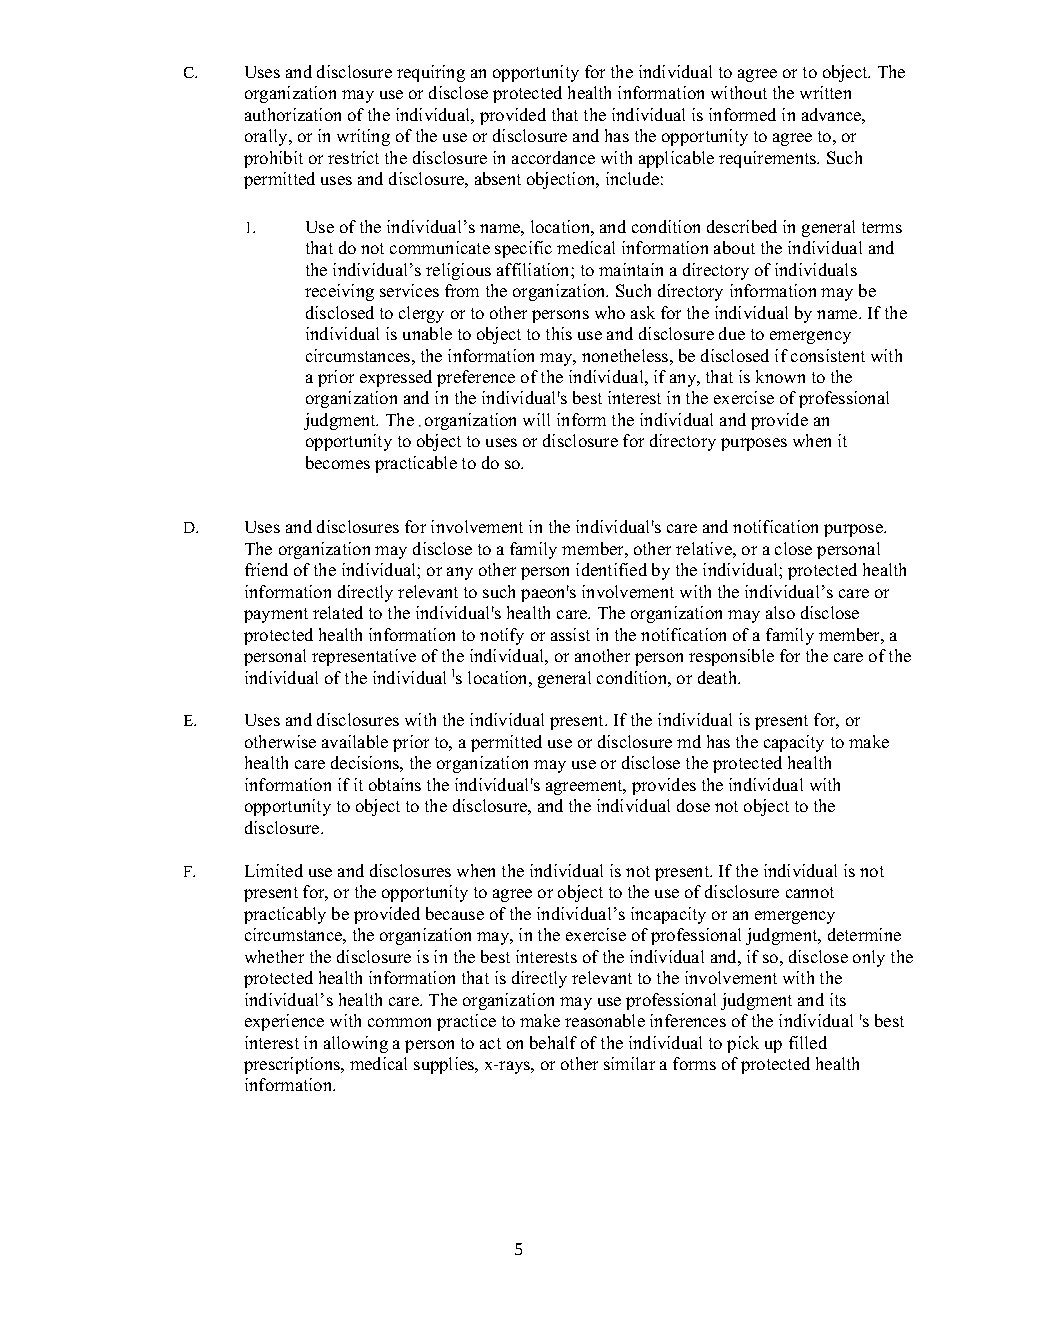 Image resolution: width=1038 pixels, height=1344 pixels. Describe the element at coordinates (338, 462) in the screenshot. I see `becomes` at that location.
